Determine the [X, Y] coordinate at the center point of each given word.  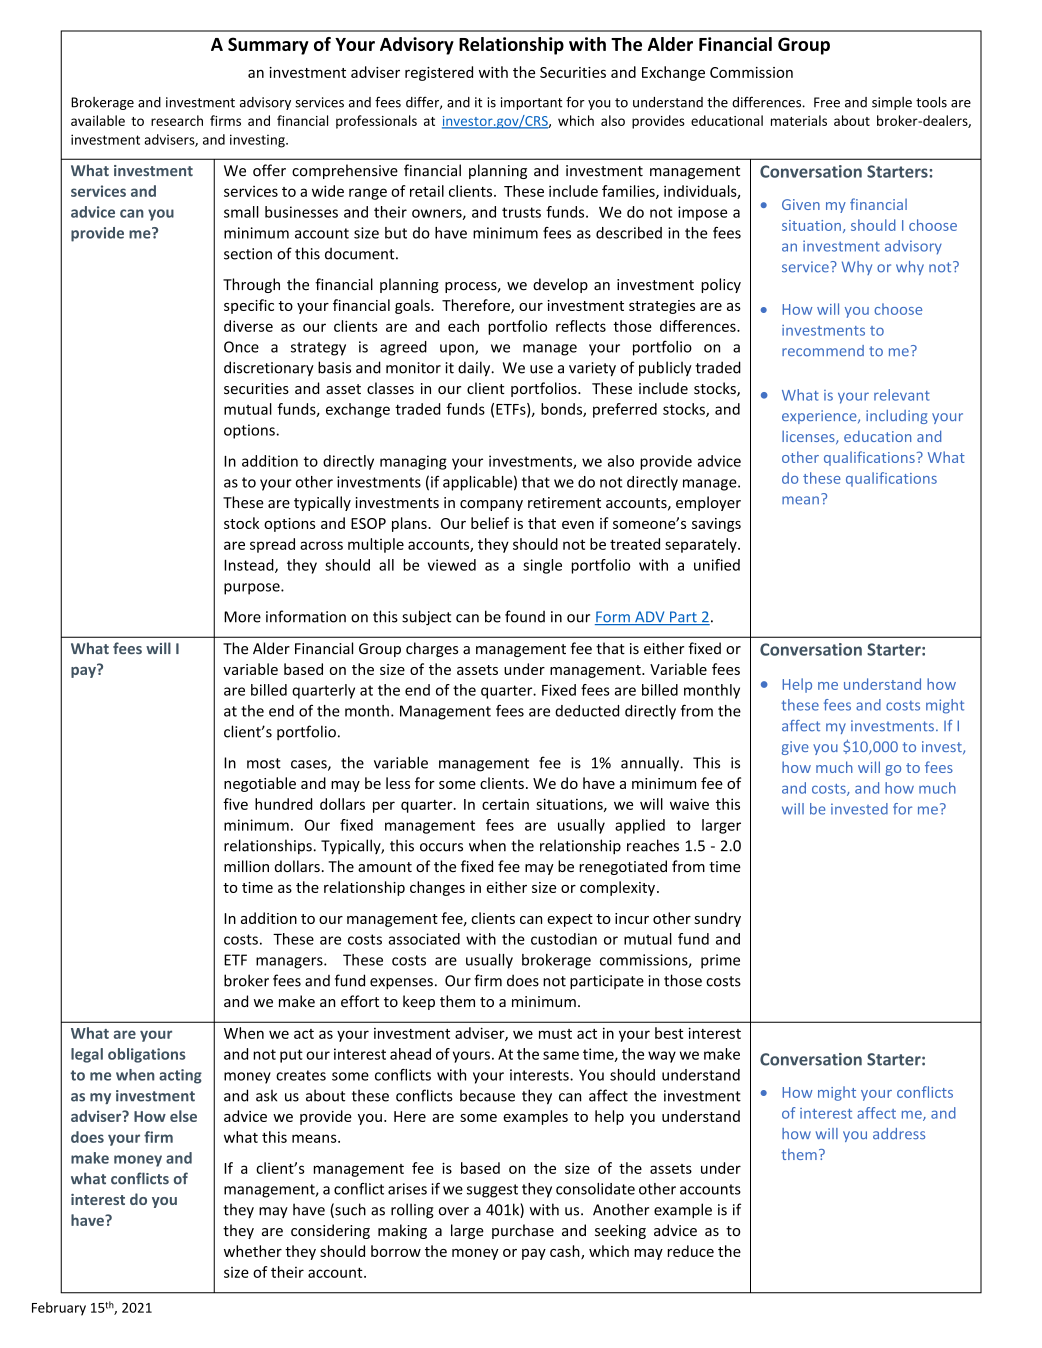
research [177, 120]
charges [432, 649]
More [242, 617]
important [531, 103]
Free [827, 102]
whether [253, 1251]
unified [717, 565]
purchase [523, 1231]
